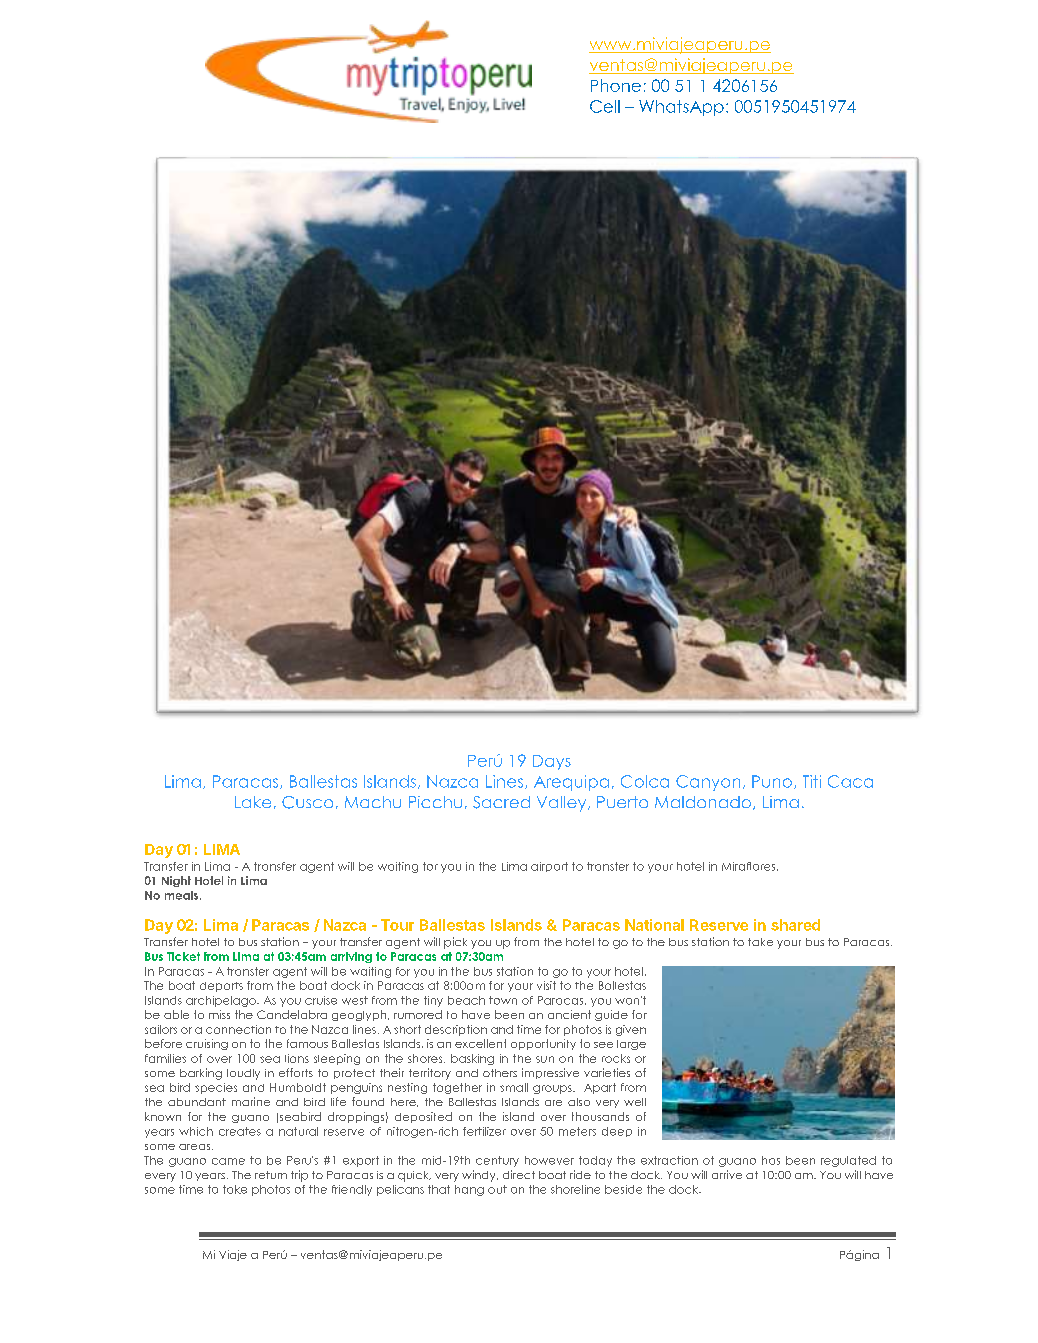  Describe the element at coordinates (616, 85) in the image. I see `Phone` at that location.
